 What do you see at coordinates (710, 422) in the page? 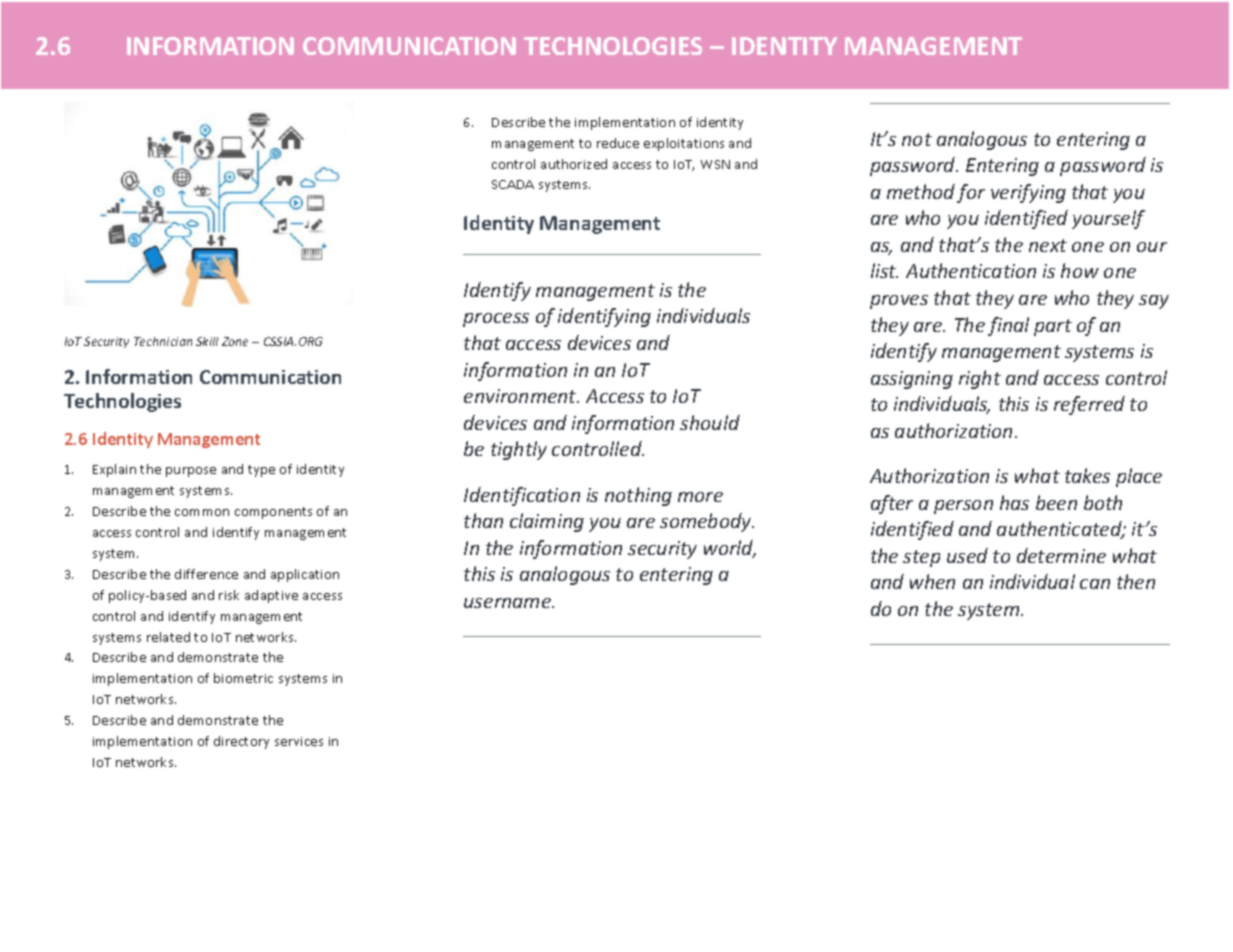
I see `should` at bounding box center [710, 422].
